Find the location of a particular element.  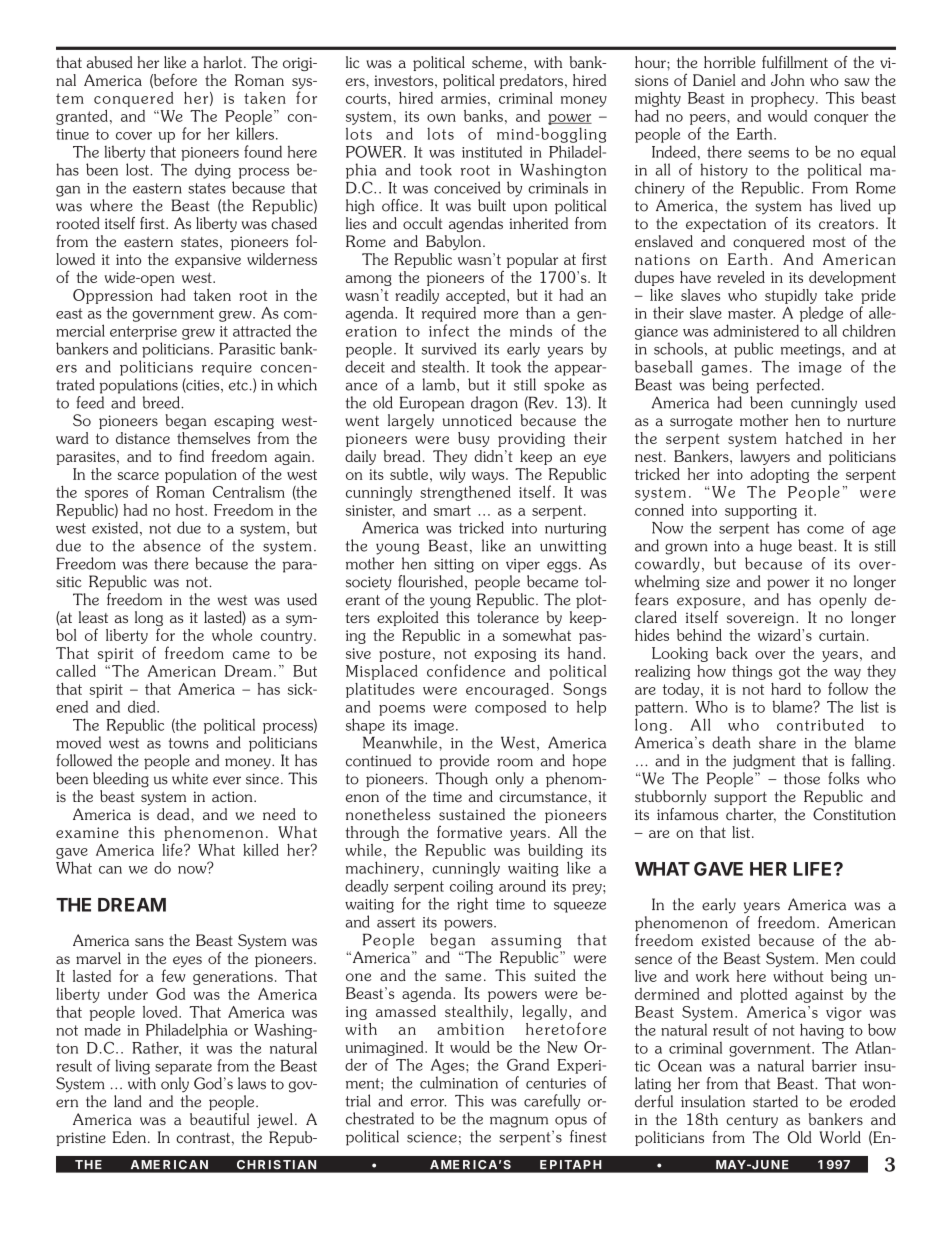

armies is located at coordinates (463, 98).
